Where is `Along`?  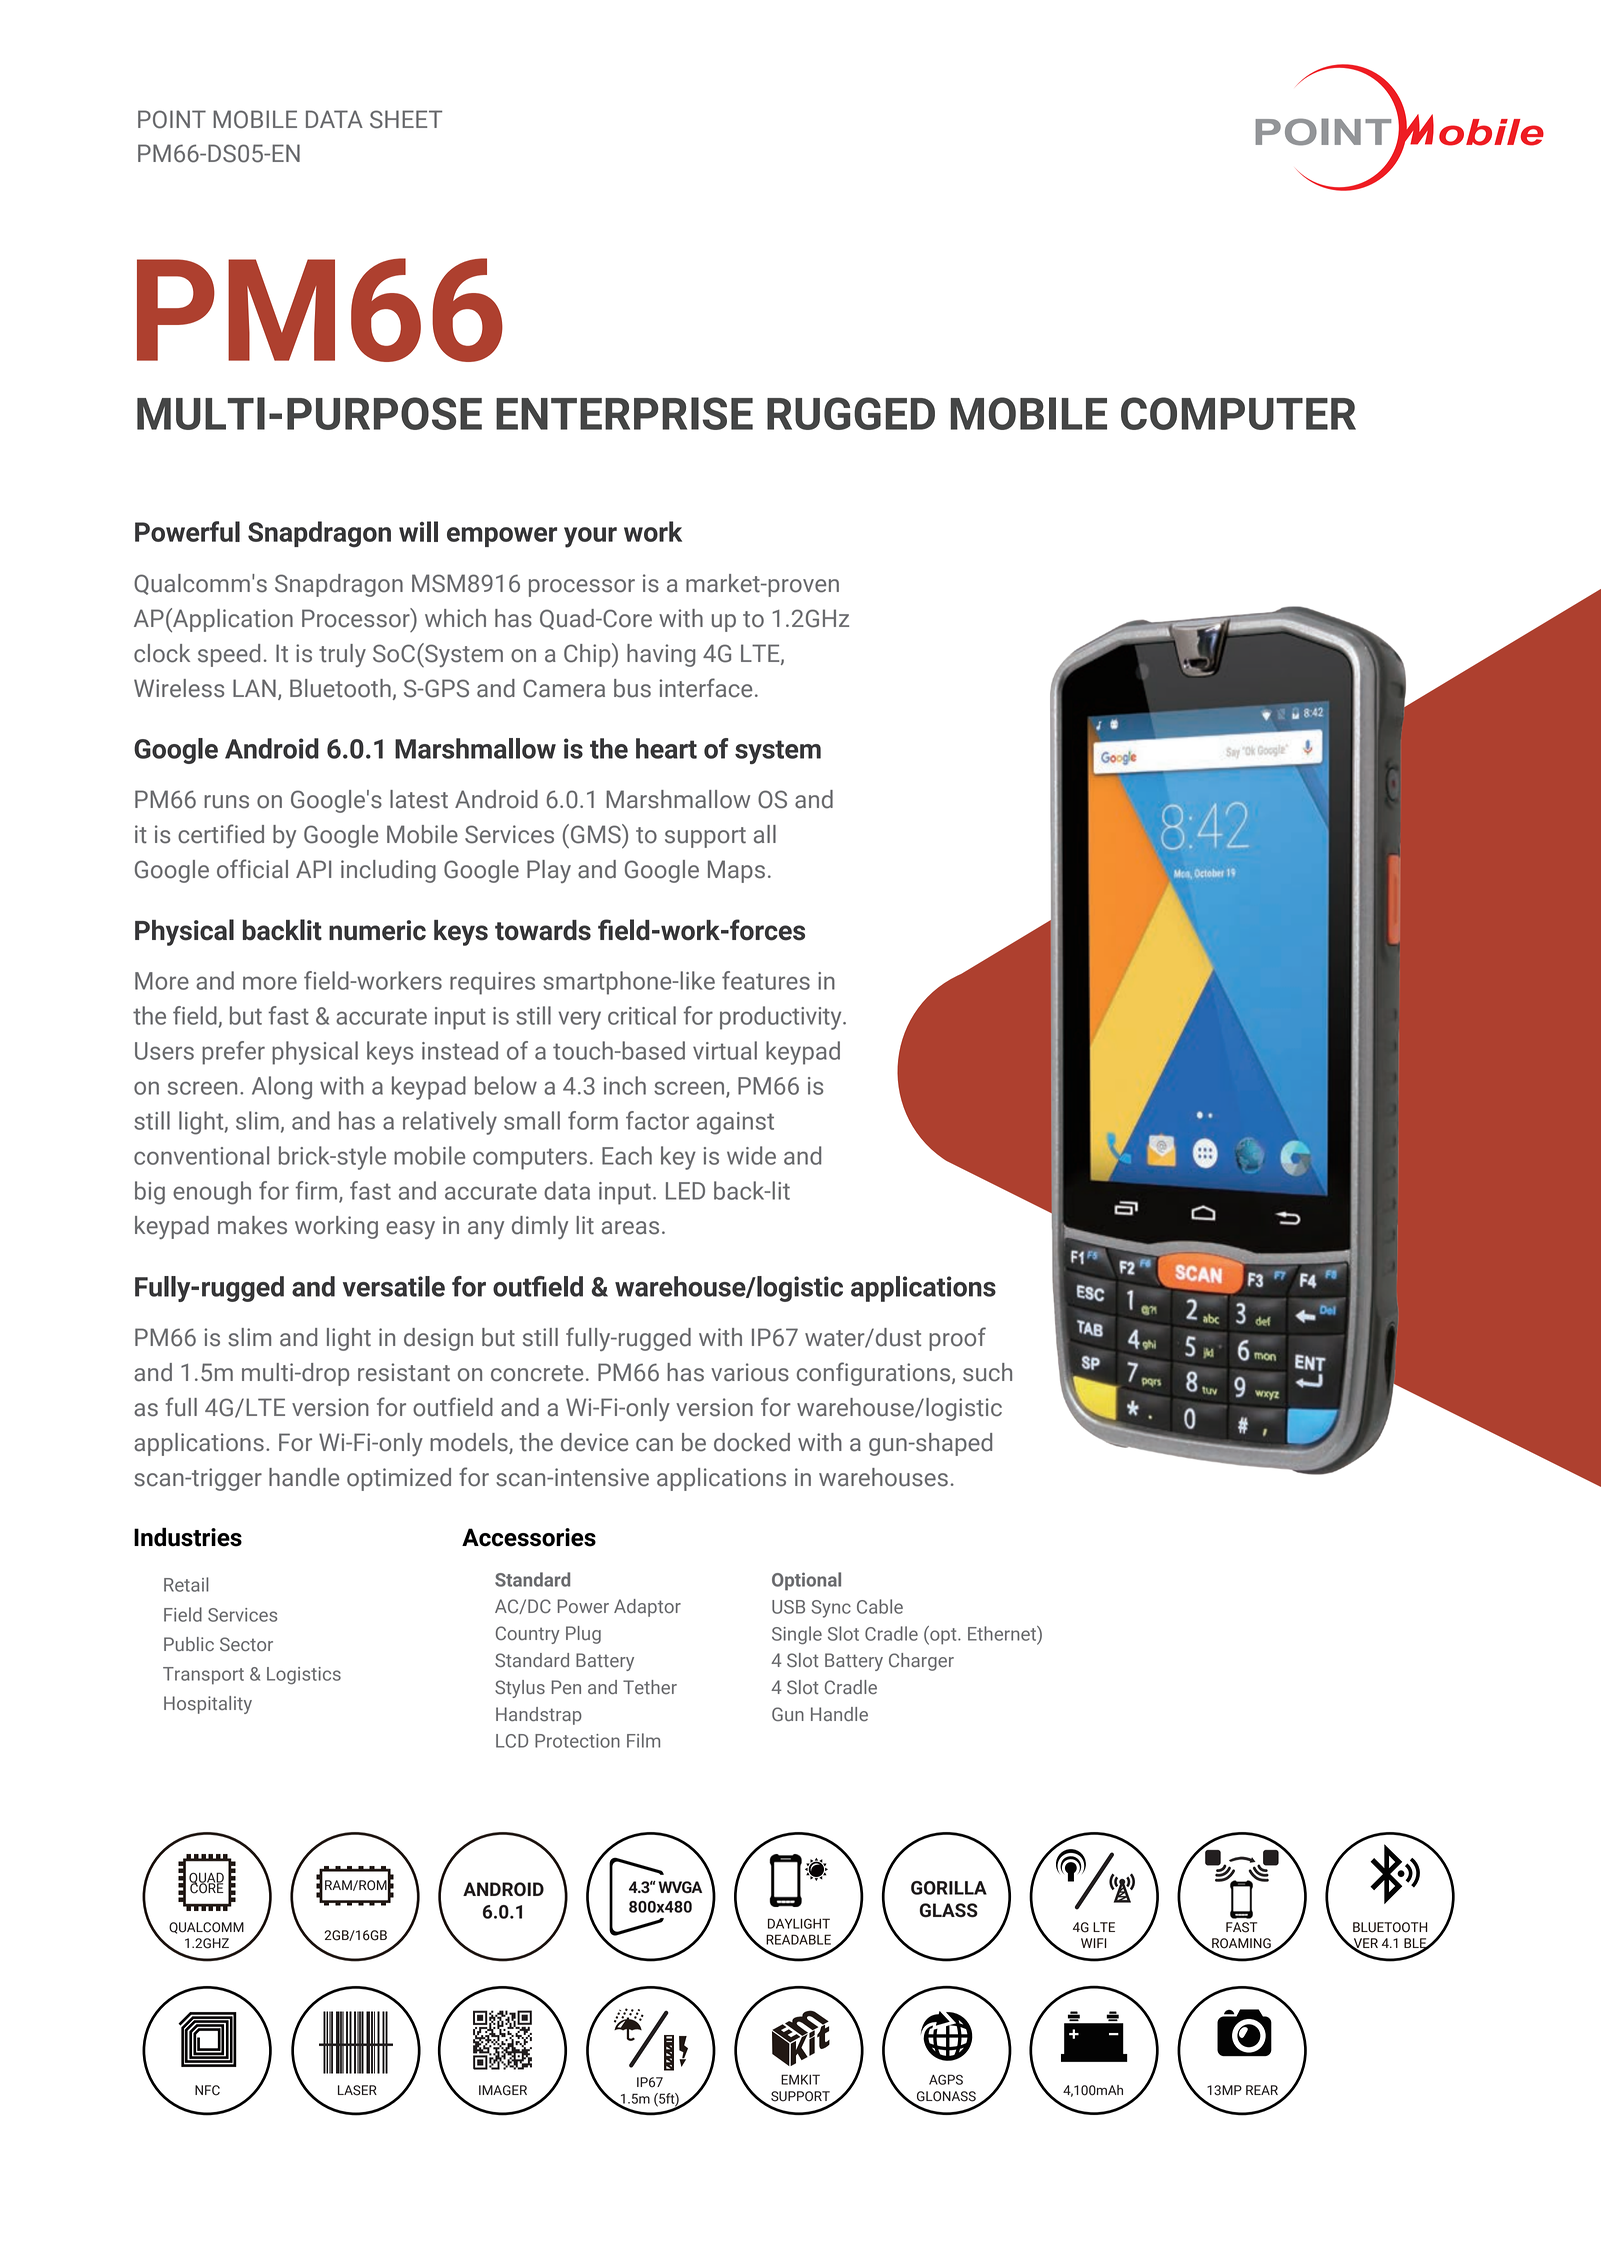 Along is located at coordinates (282, 1088).
